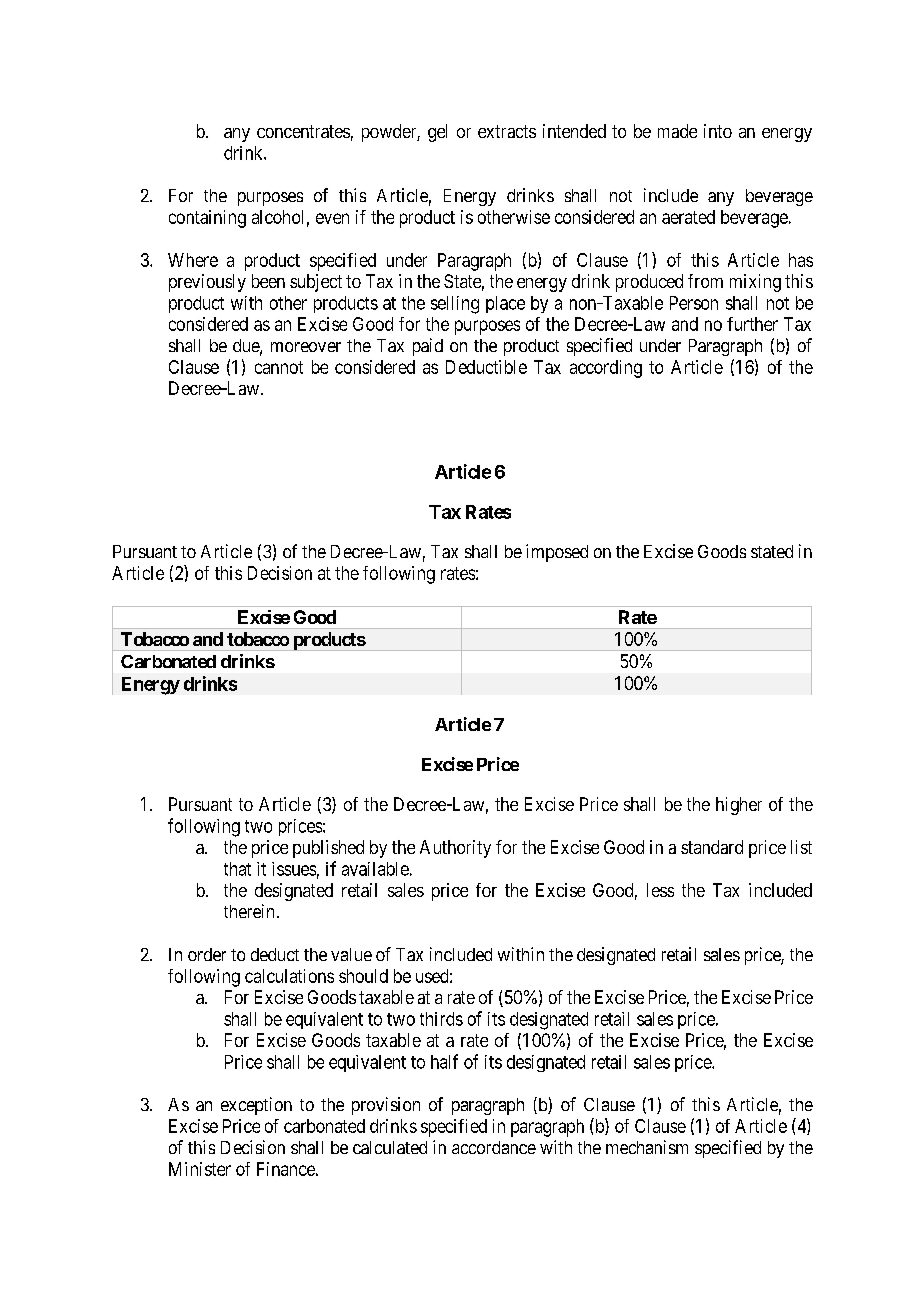 The image size is (924, 1308). What do you see at coordinates (279, 367) in the screenshot?
I see `cannot` at bounding box center [279, 367].
